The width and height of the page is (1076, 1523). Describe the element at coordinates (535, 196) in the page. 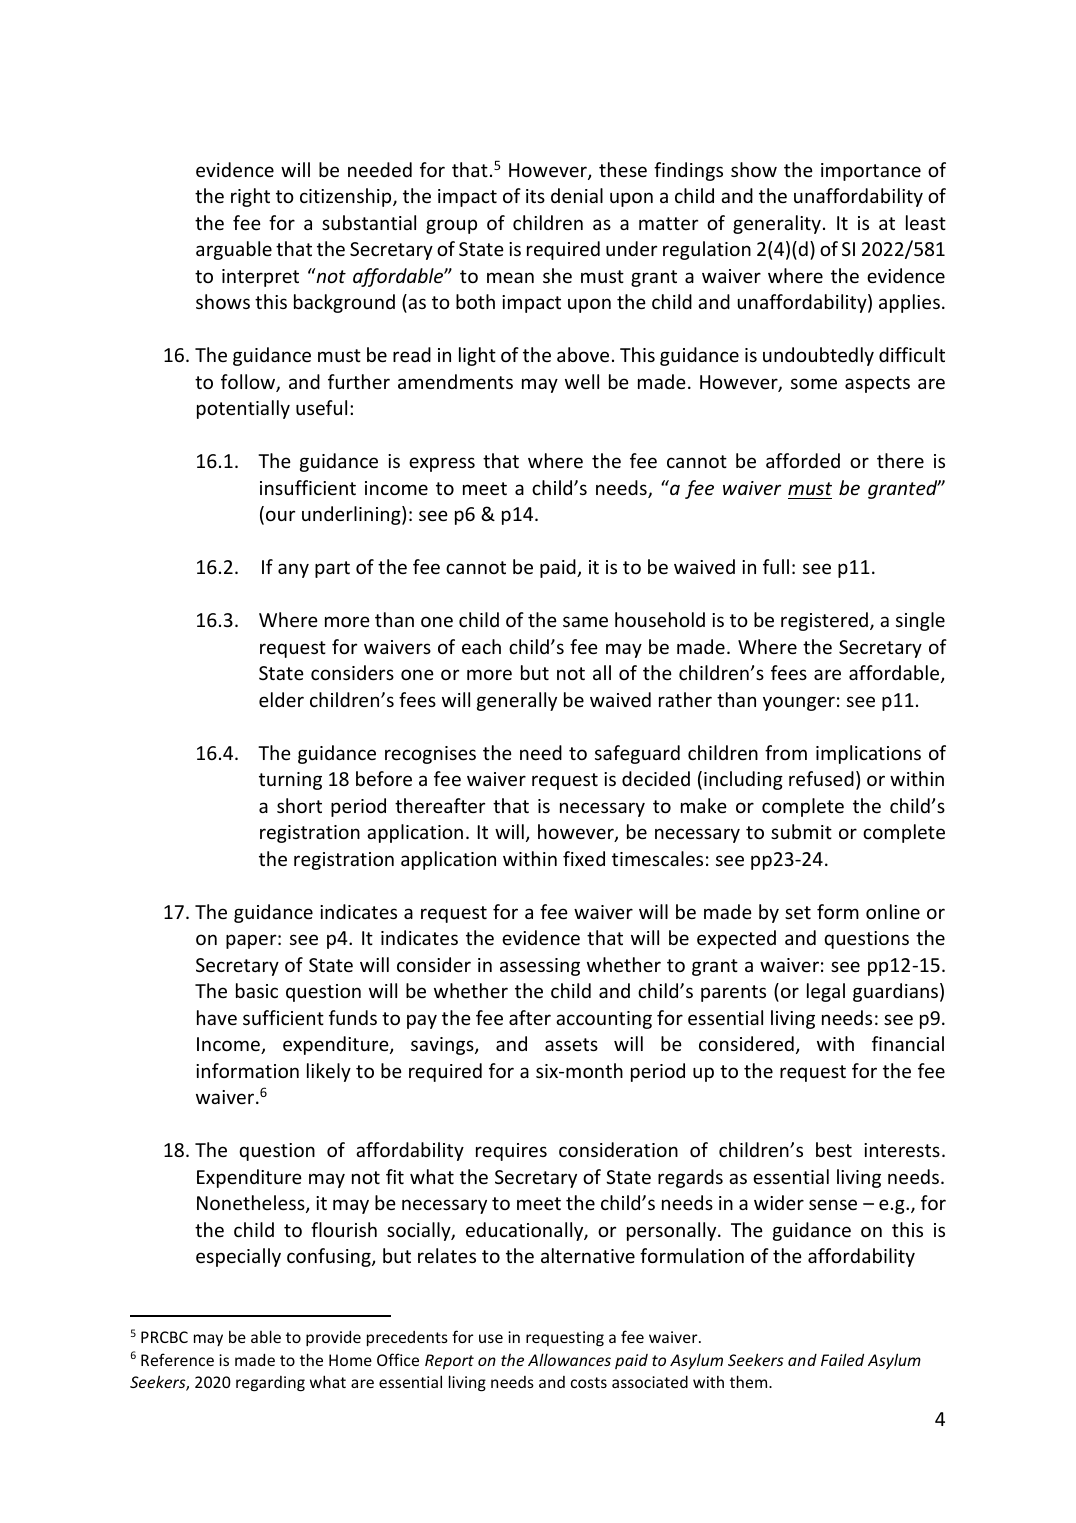

I see `its` at that location.
